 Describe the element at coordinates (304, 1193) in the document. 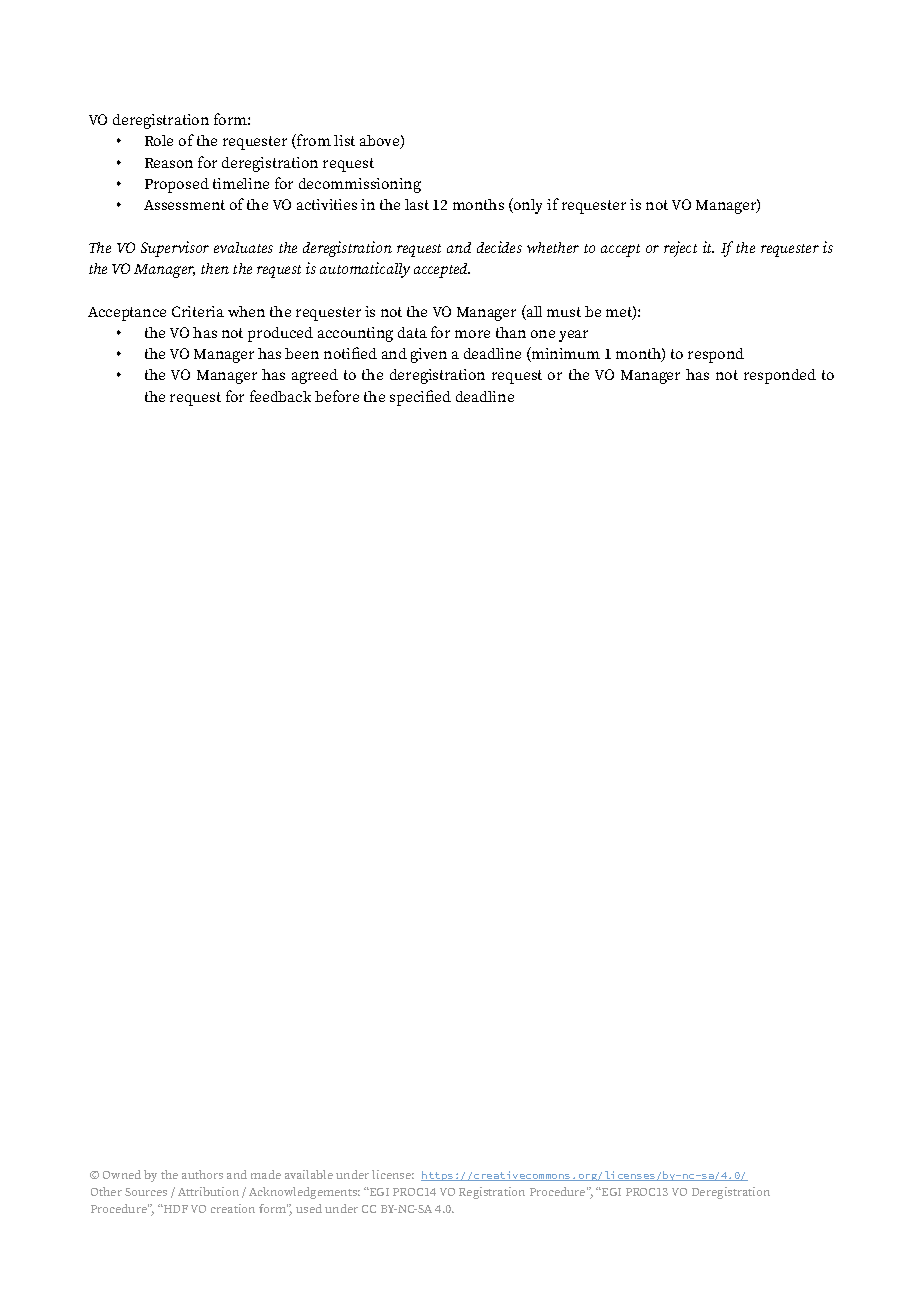

I see `Acknowledgements` at that location.
